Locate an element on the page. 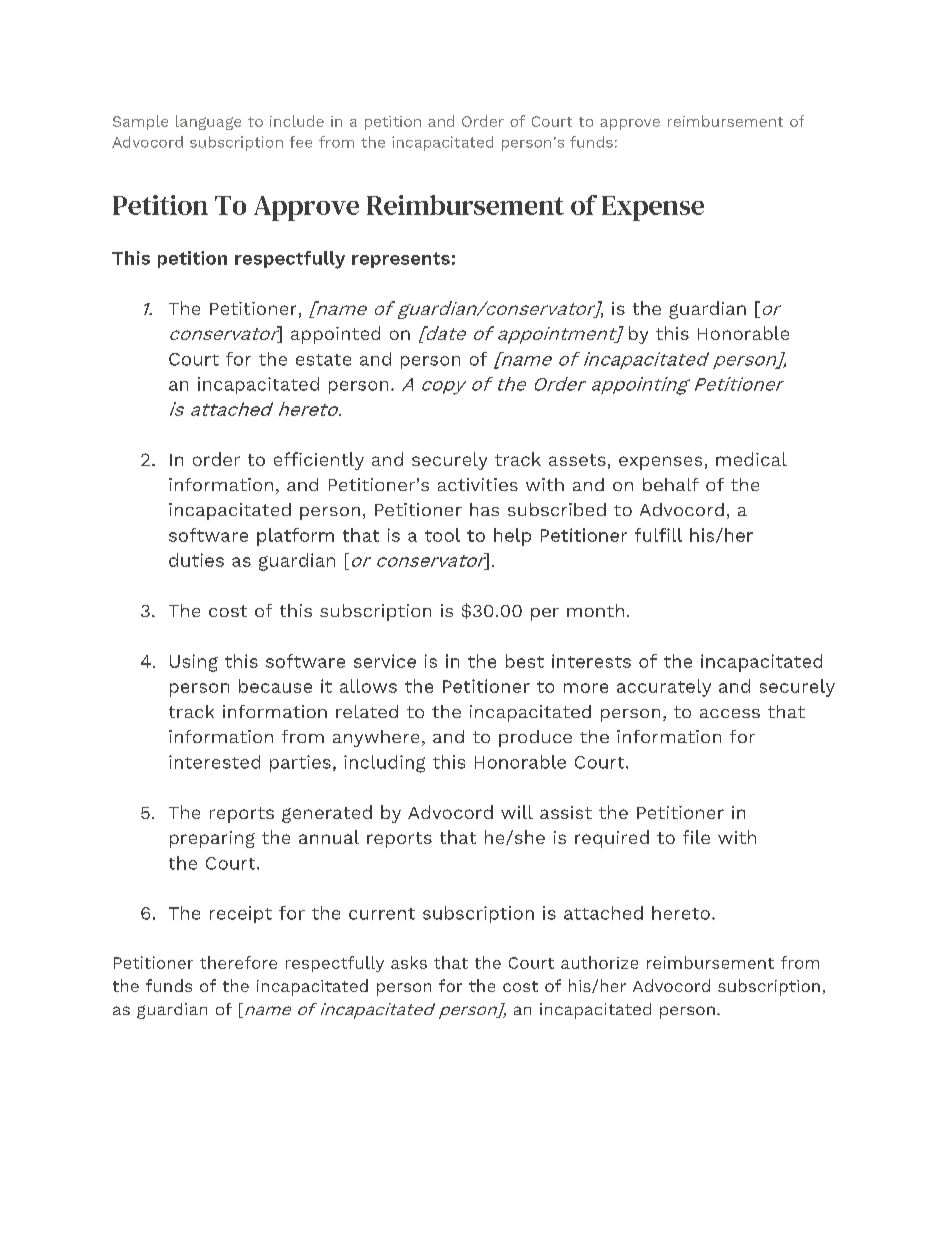 The height and width of the image is (1233, 952). duties is located at coordinates (196, 560).
